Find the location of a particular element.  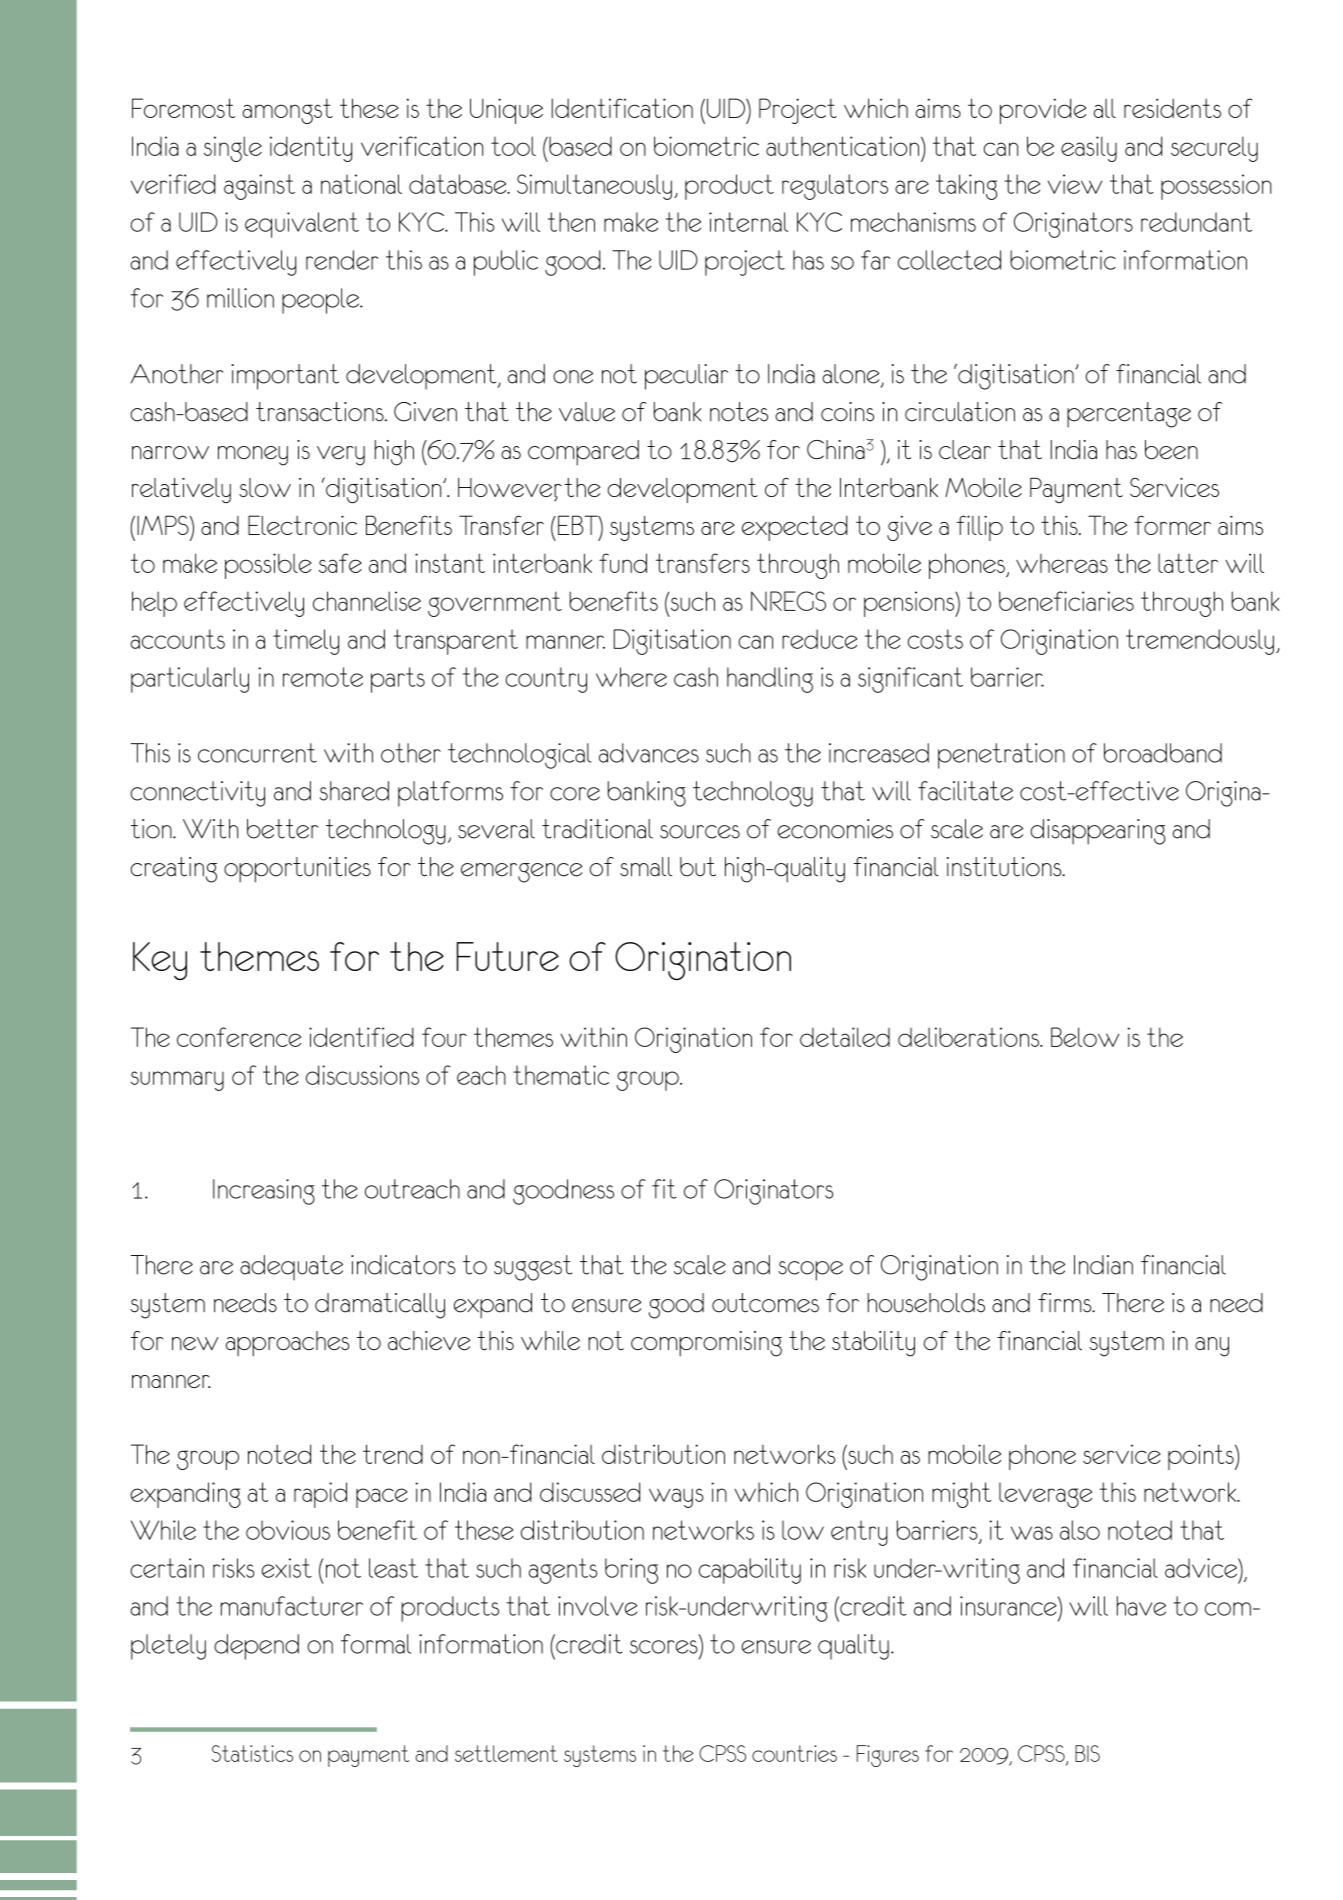

beneficiaries is located at coordinates (1066, 601).
